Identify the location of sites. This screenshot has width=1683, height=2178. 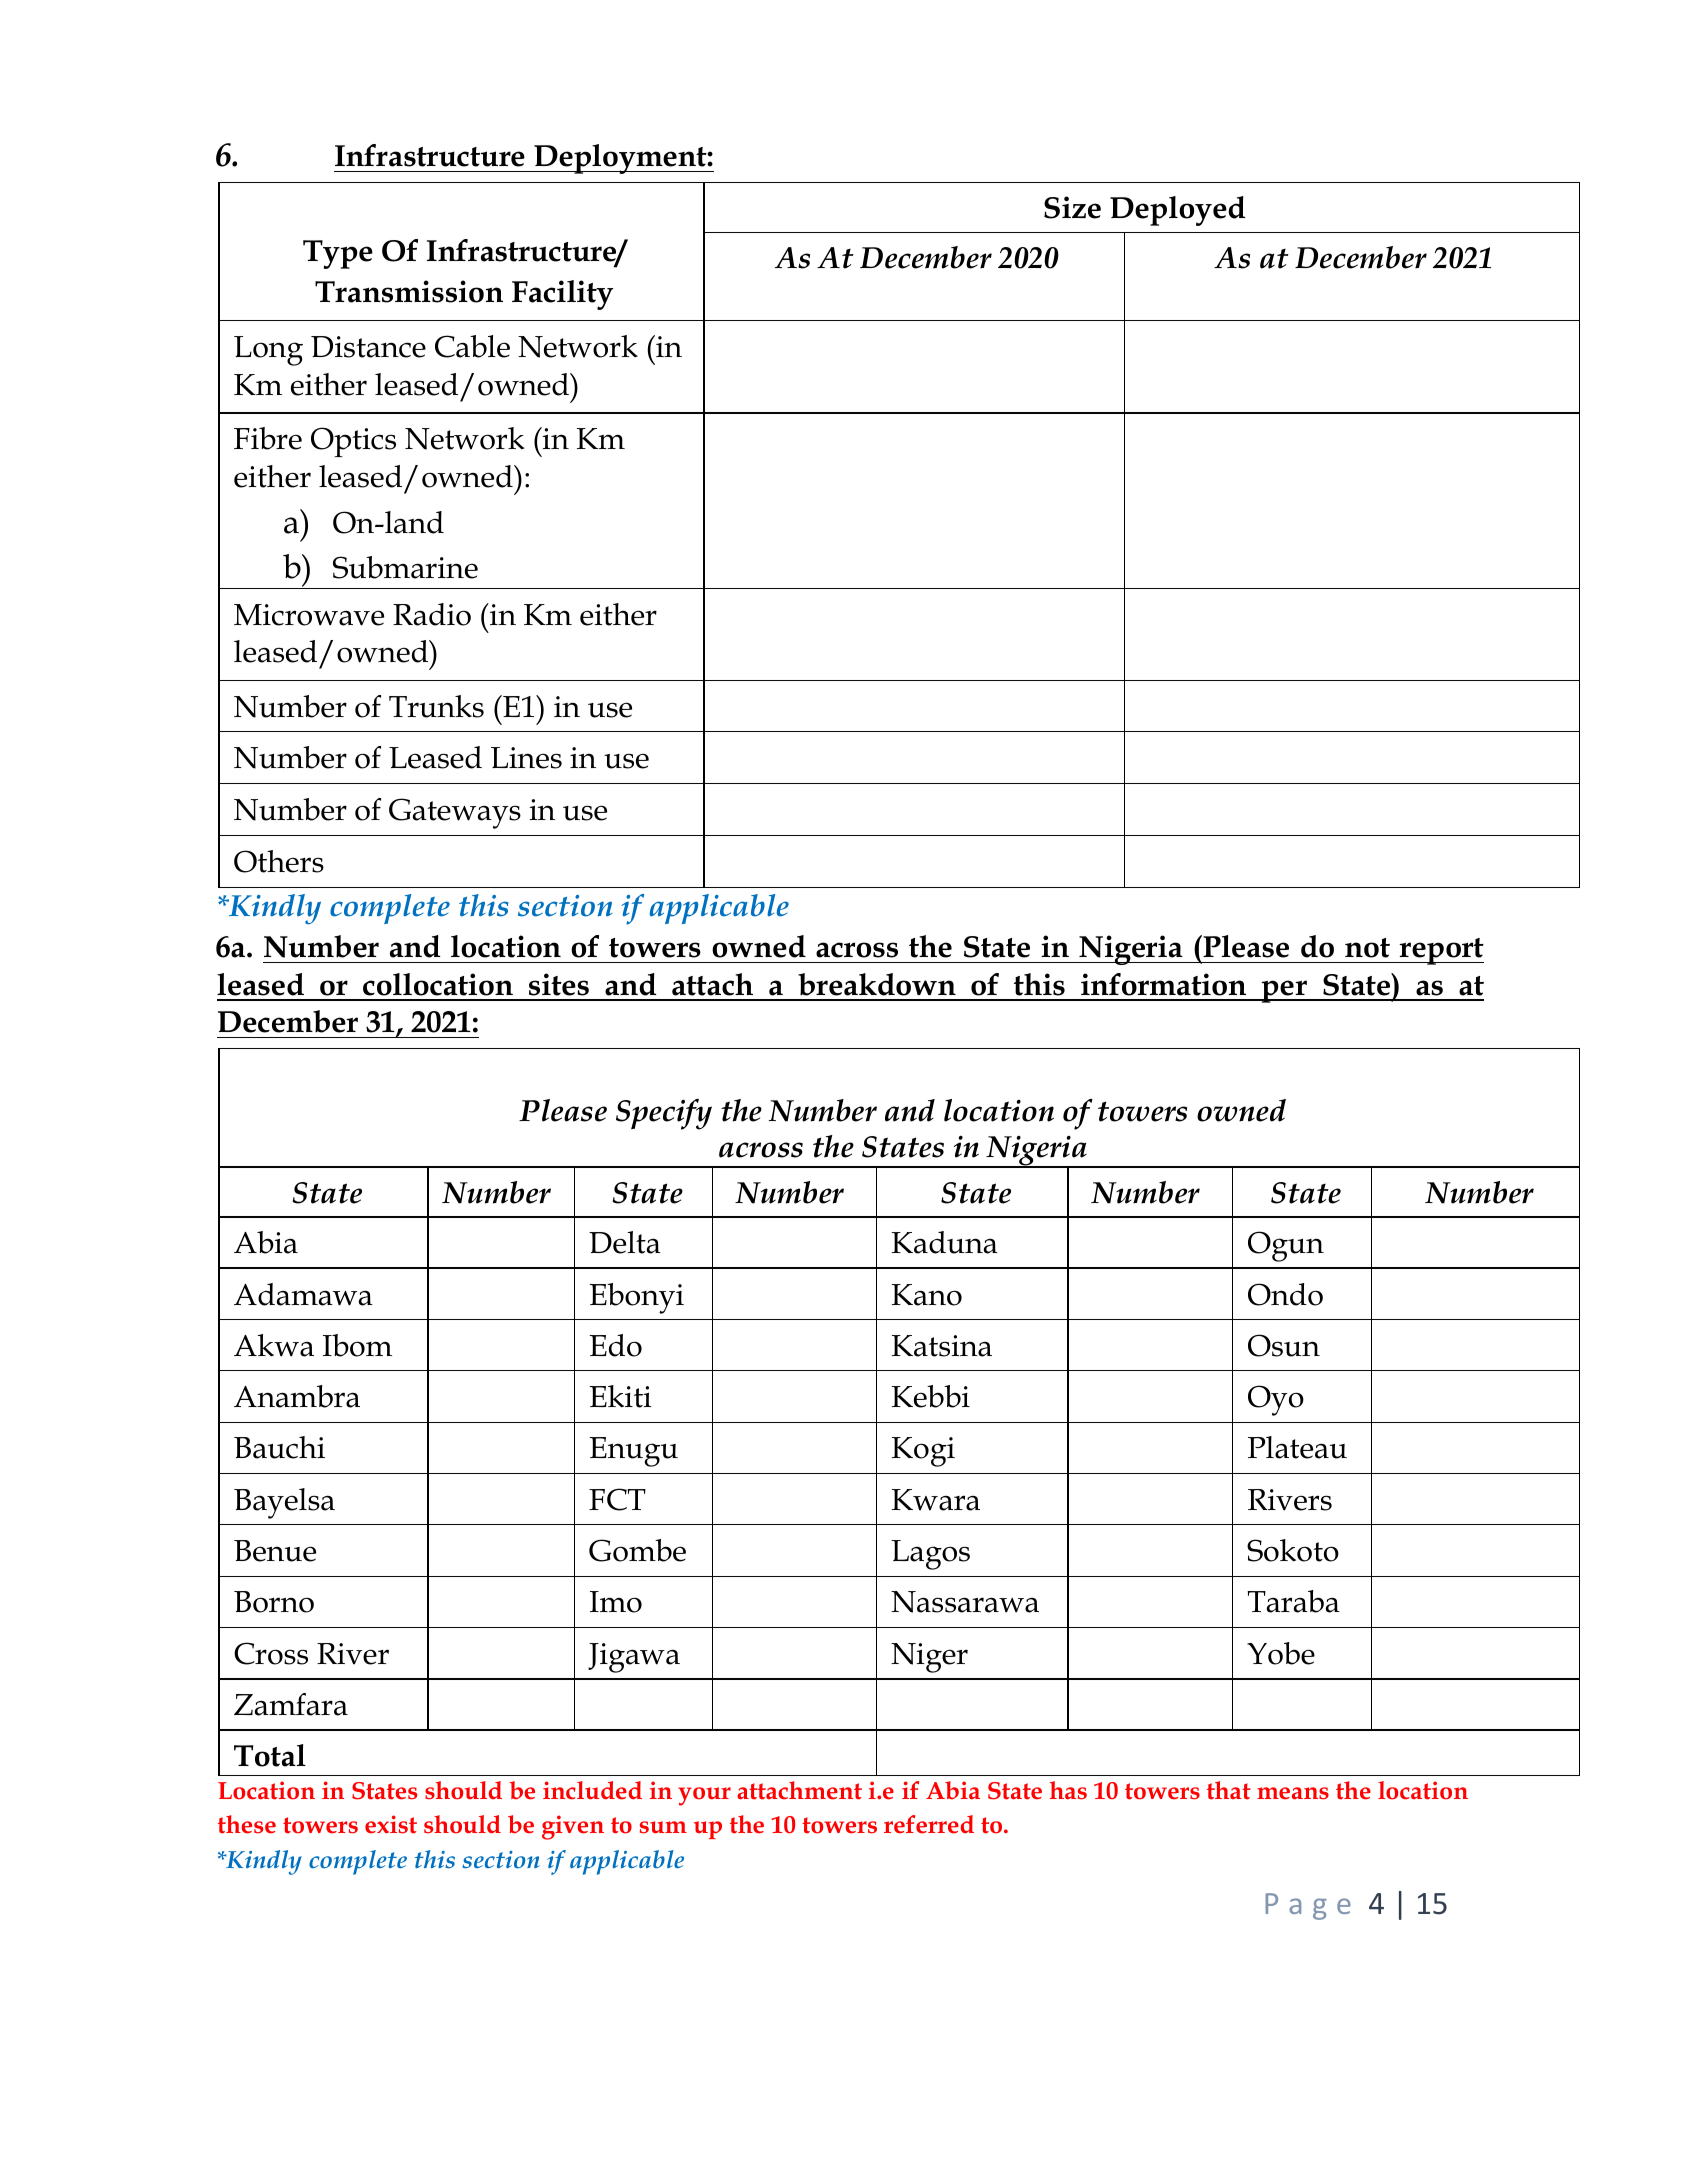
(559, 984).
